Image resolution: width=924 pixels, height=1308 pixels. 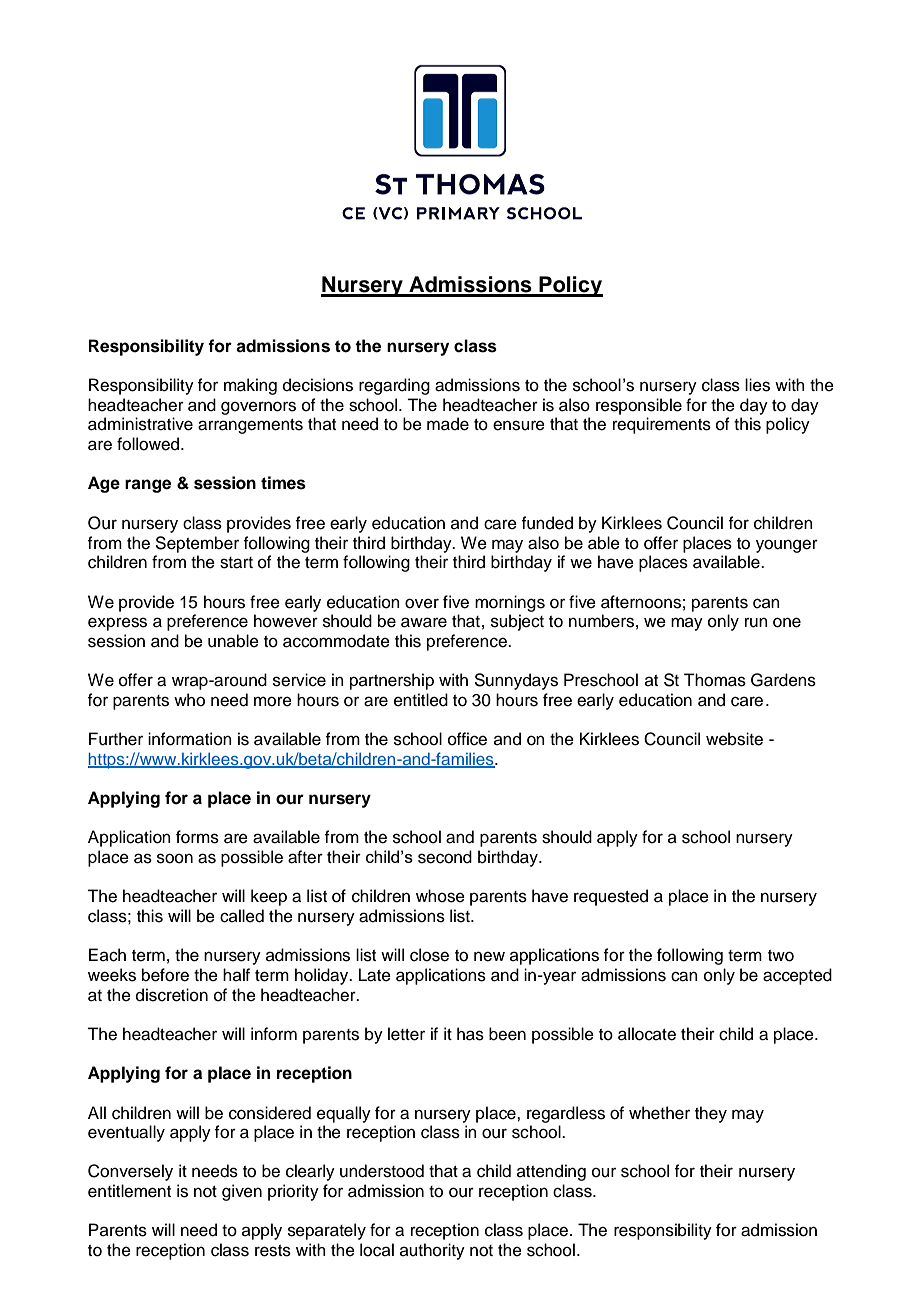 I want to click on made, so click(x=448, y=424).
